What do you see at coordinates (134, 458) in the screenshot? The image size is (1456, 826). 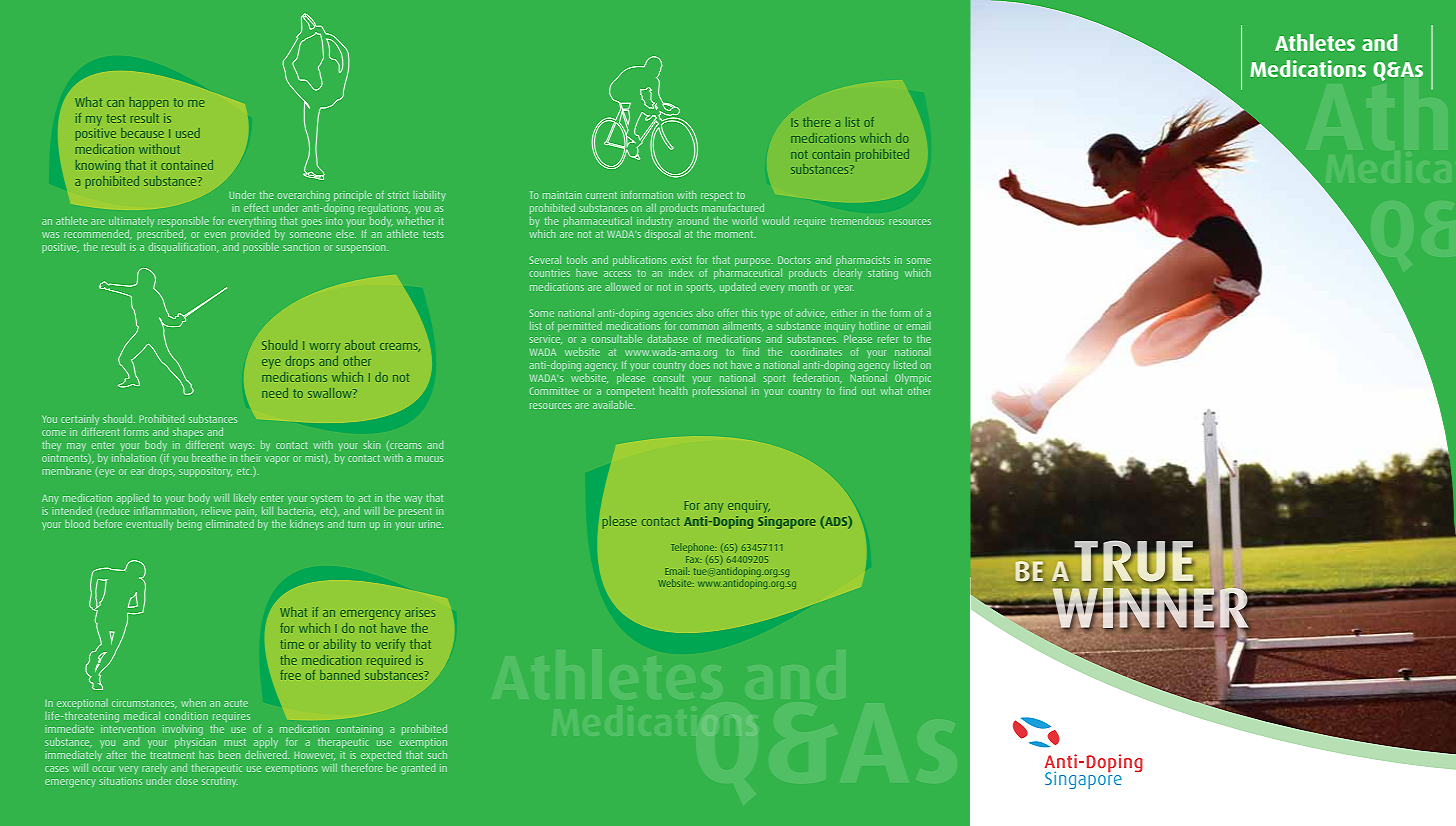 I see `inhalation` at bounding box center [134, 458].
